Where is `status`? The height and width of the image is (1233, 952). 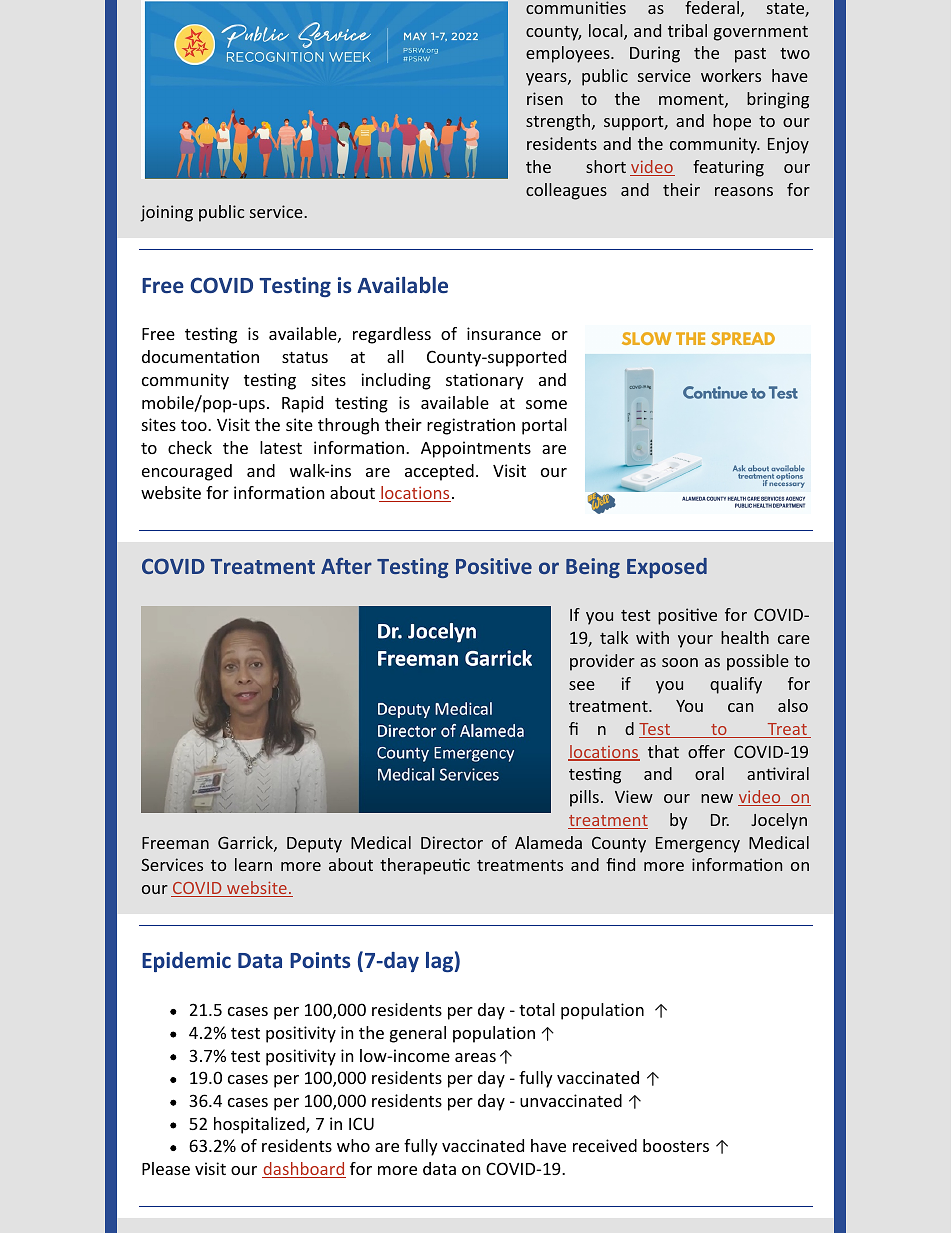
status is located at coordinates (305, 357).
